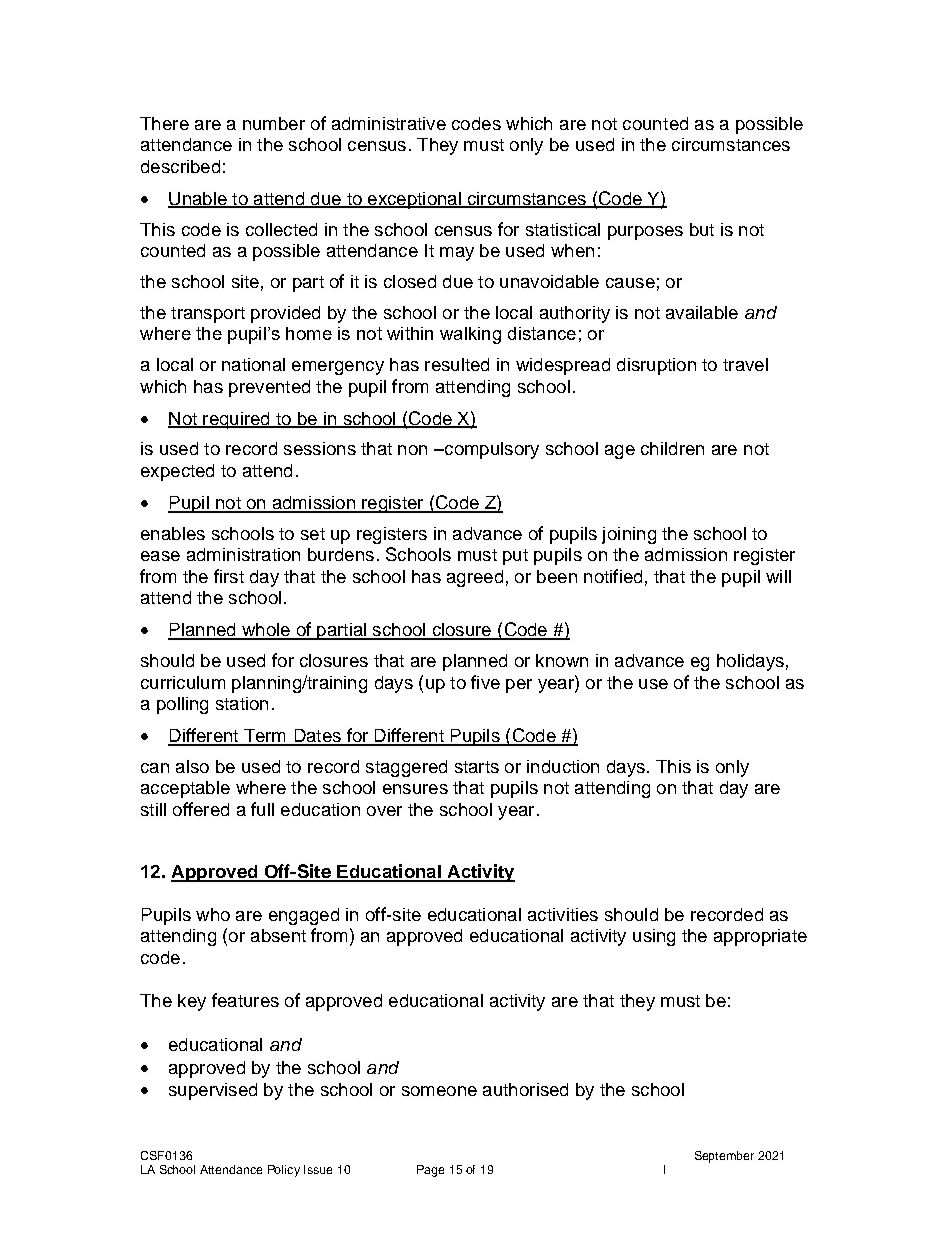 This screenshot has width=952, height=1233. Describe the element at coordinates (702, 229) in the screenshot. I see `but` at that location.
